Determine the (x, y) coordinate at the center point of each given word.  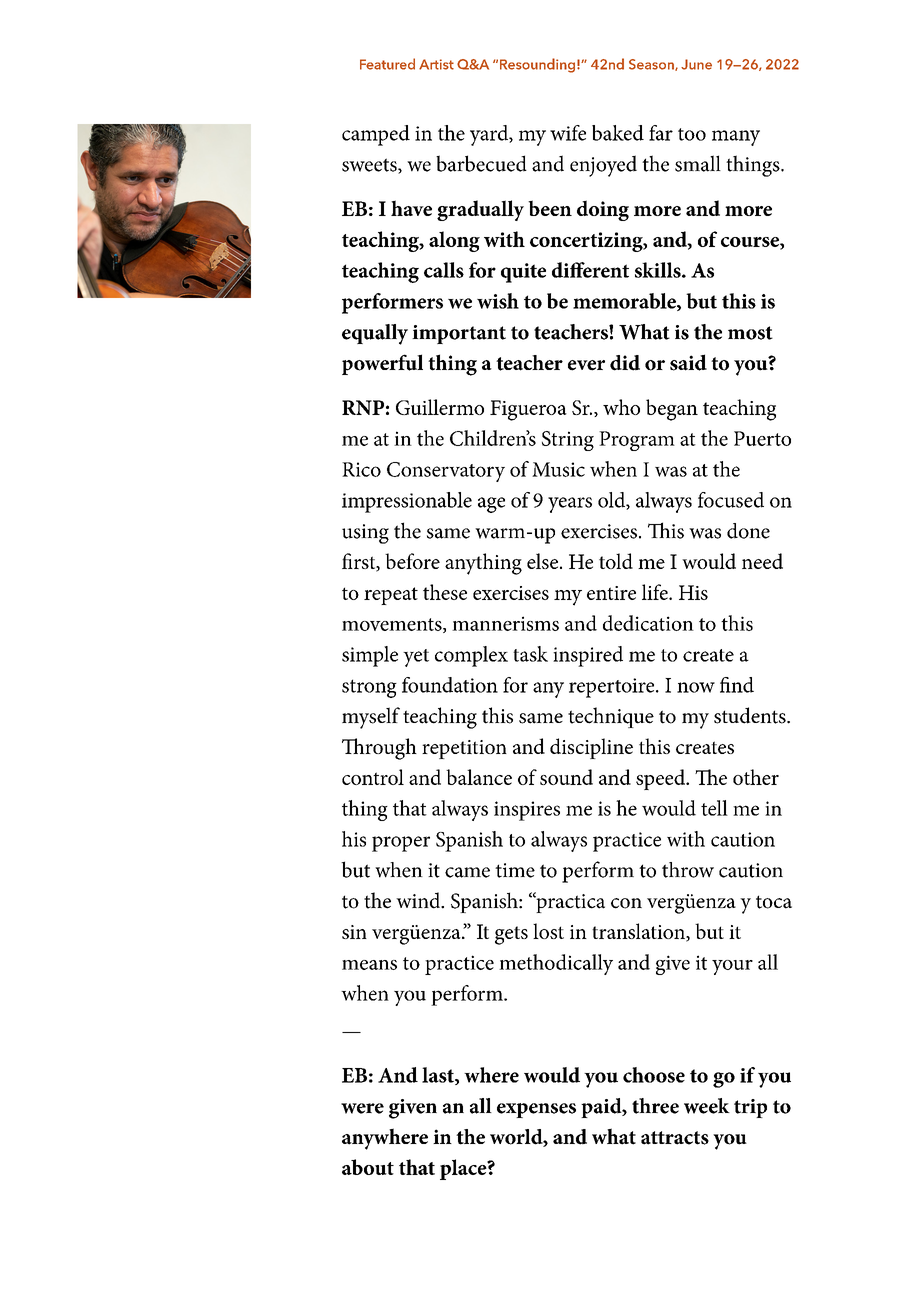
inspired (588, 656)
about (368, 1167)
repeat (391, 596)
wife (568, 133)
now (696, 687)
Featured (387, 64)
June (696, 64)
